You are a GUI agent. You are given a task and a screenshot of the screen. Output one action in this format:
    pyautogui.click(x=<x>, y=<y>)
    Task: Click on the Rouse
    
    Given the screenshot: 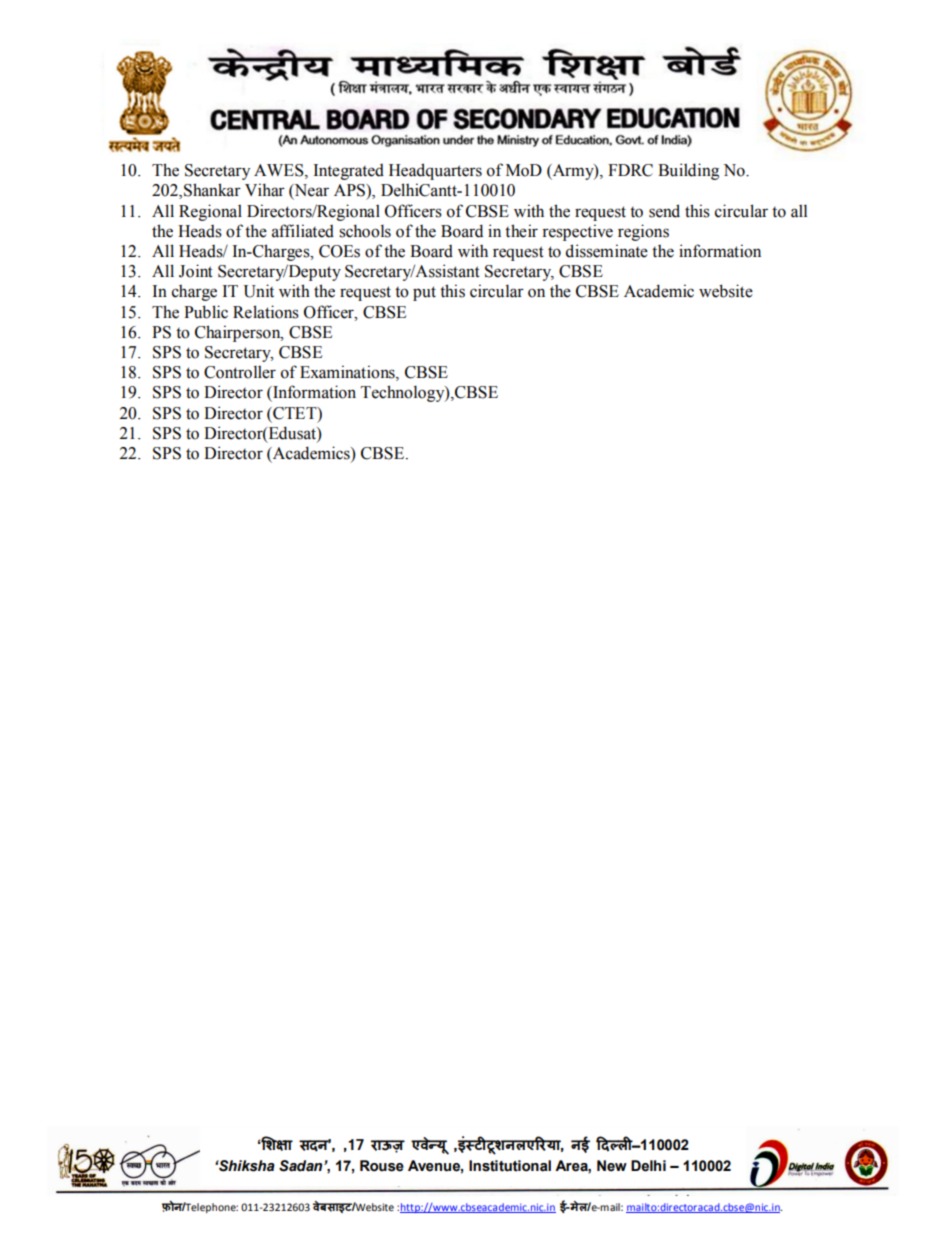 What is the action you would take?
    pyautogui.click(x=382, y=1166)
